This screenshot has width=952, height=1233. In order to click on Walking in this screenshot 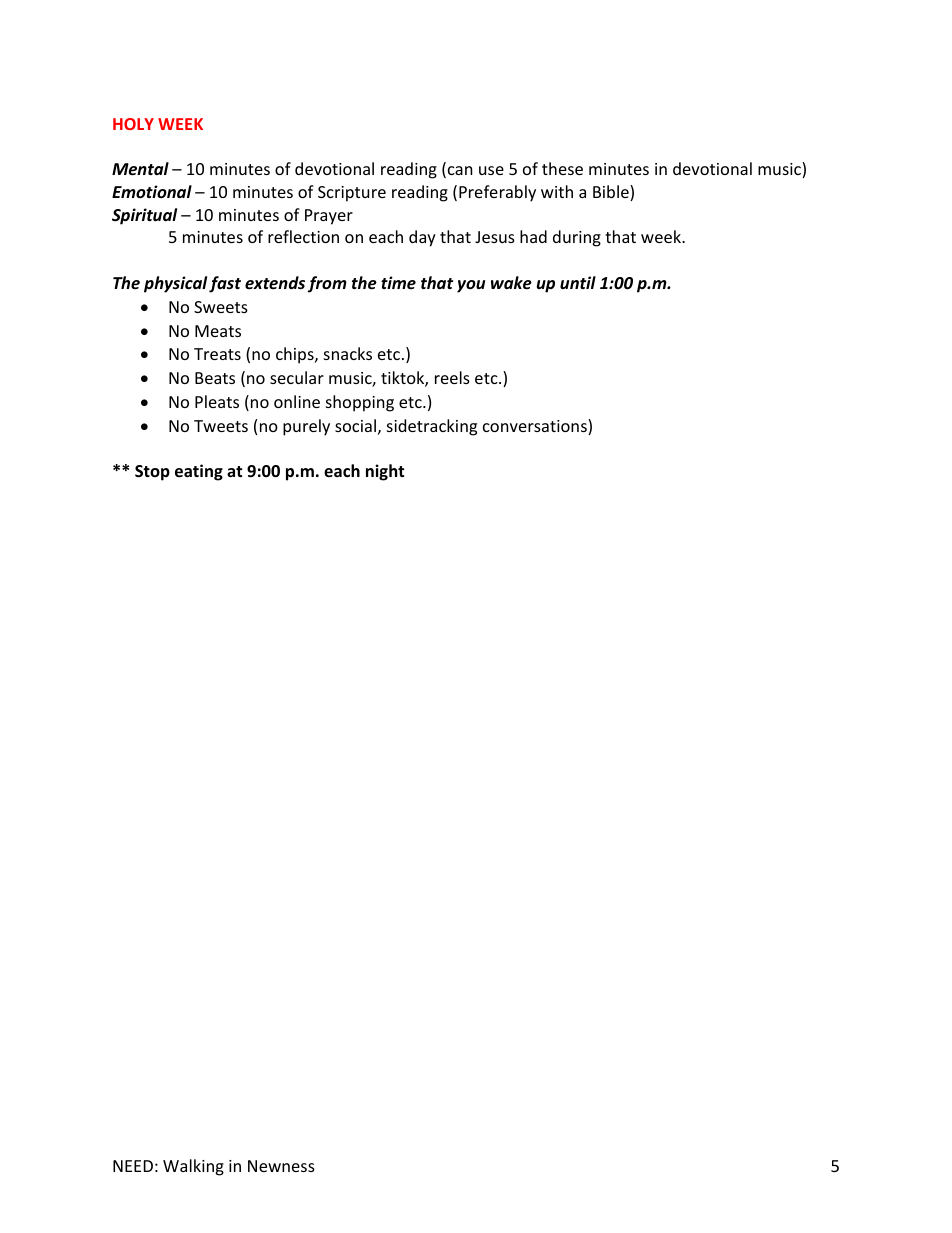, I will do `click(193, 1167)`.
